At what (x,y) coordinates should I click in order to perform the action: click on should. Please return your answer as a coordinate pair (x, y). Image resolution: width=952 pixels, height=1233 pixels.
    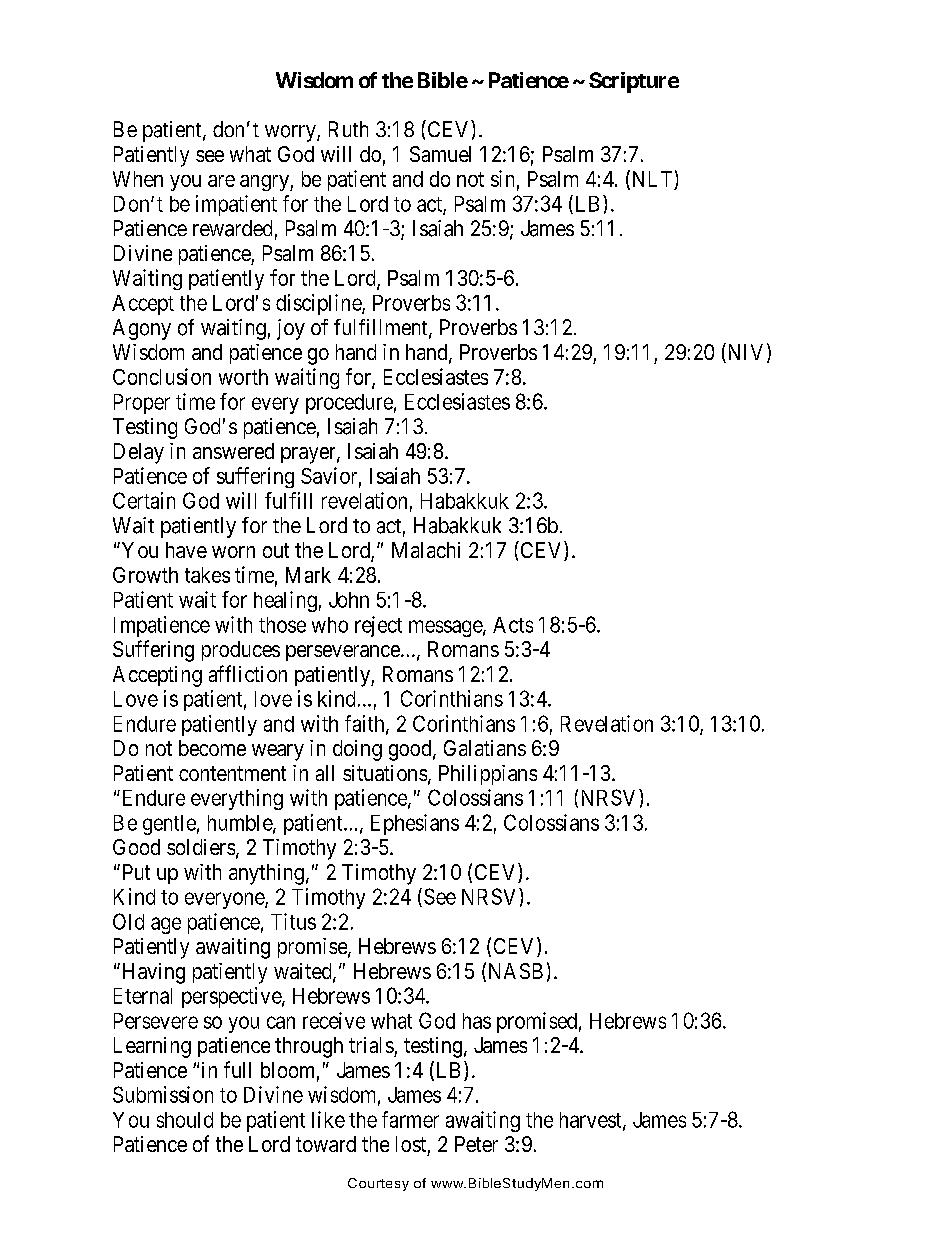
    Looking at the image, I should click on (185, 1120).
